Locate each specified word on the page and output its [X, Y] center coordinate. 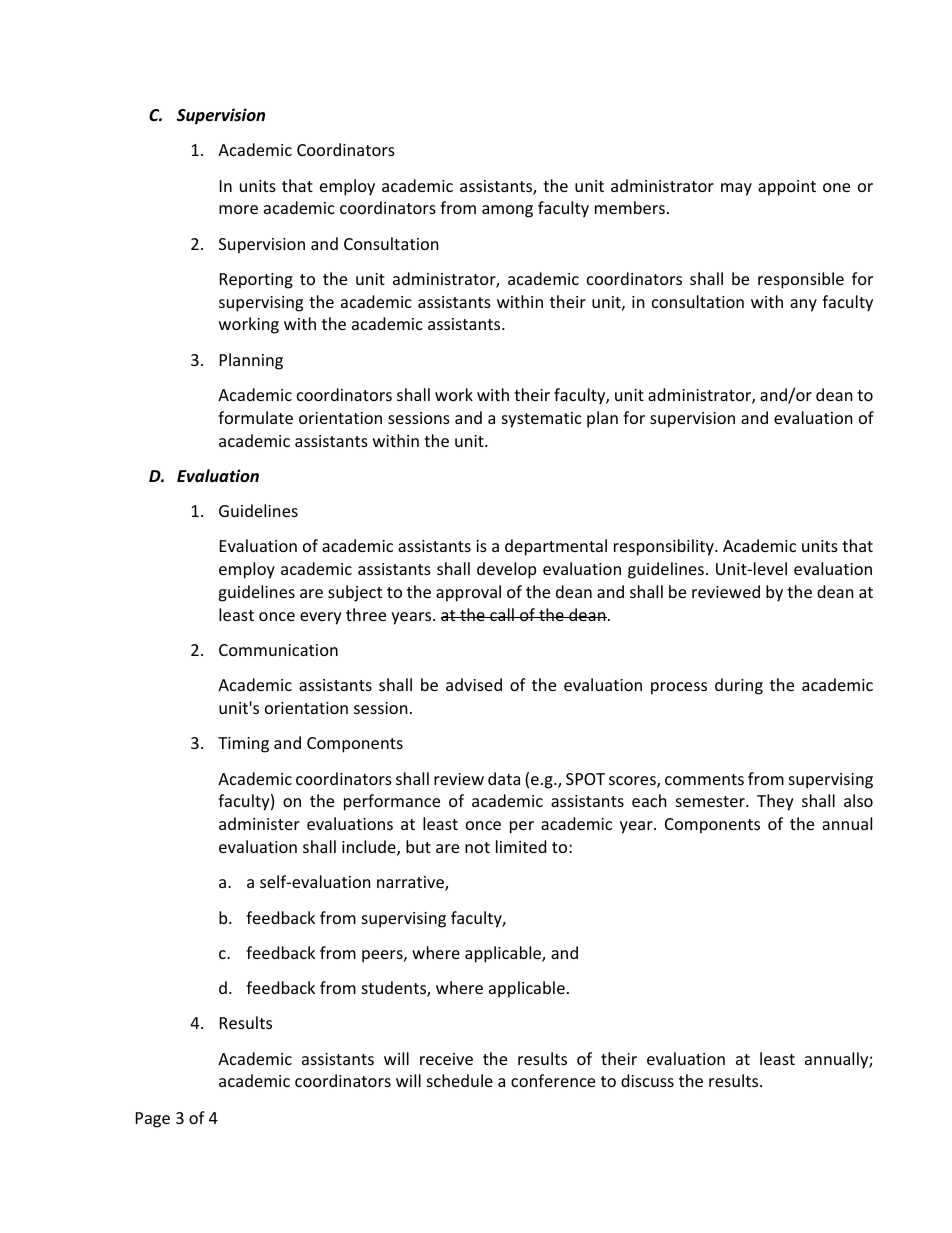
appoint [787, 188]
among [507, 211]
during [739, 686]
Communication [278, 650]
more [238, 209]
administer [259, 823]
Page [153, 1120]
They [775, 802]
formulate [255, 417]
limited [521, 846]
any [803, 305]
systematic [542, 420]
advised [474, 684]
